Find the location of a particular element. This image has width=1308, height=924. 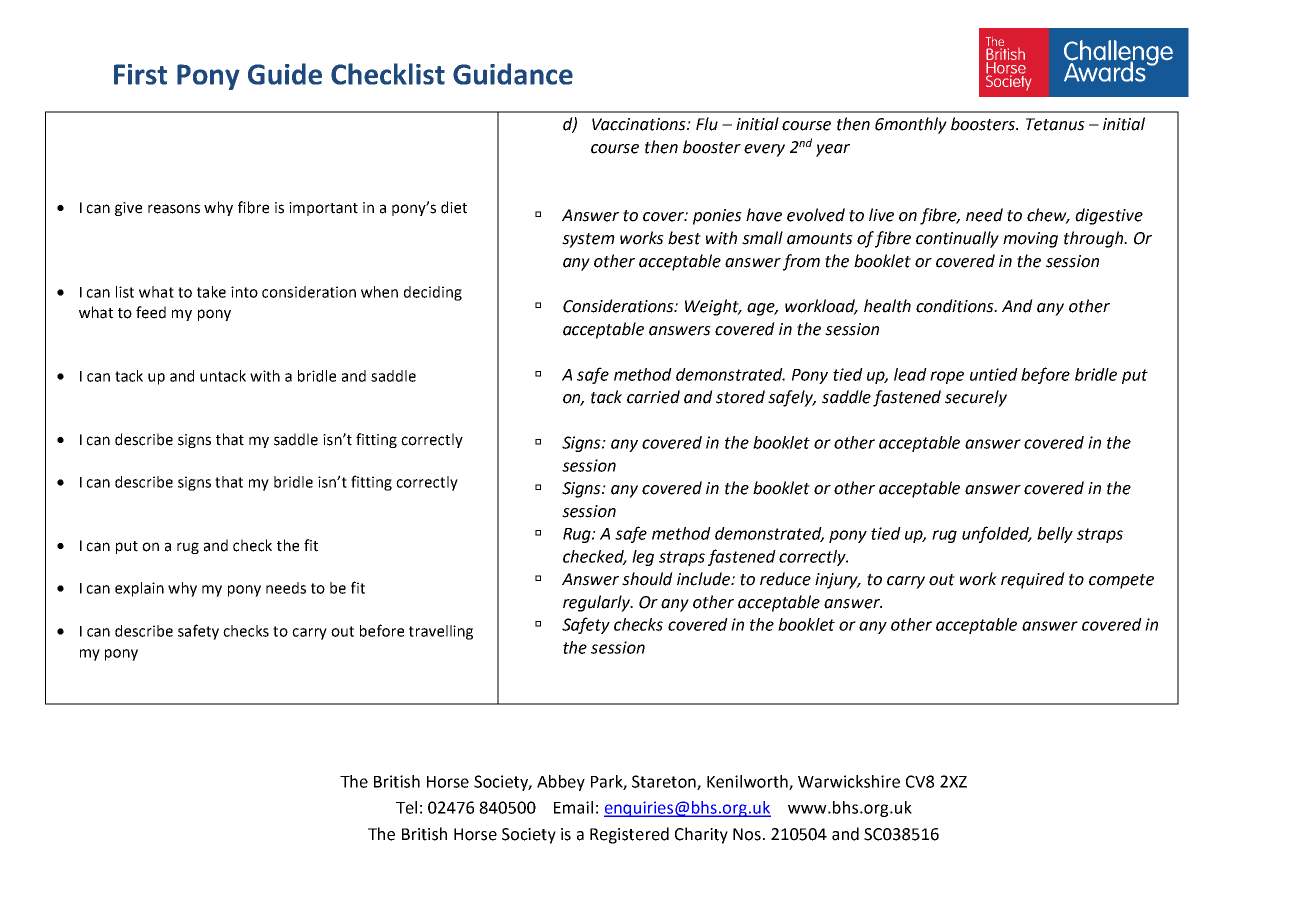

Weight is located at coordinates (713, 307).
